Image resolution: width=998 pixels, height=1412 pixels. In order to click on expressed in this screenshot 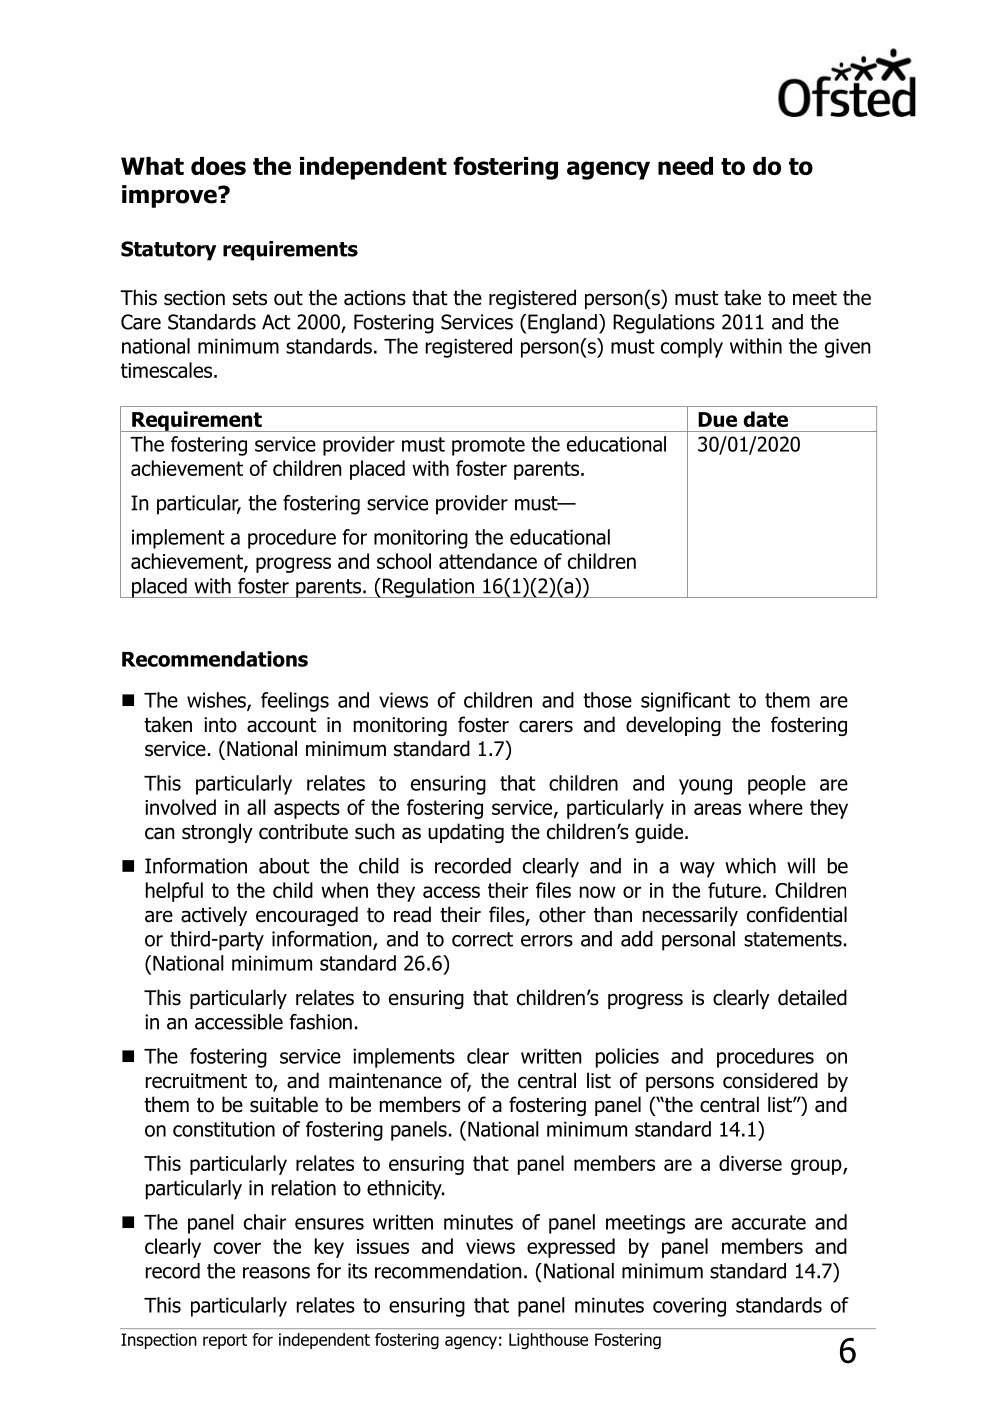, I will do `click(571, 1248)`.
